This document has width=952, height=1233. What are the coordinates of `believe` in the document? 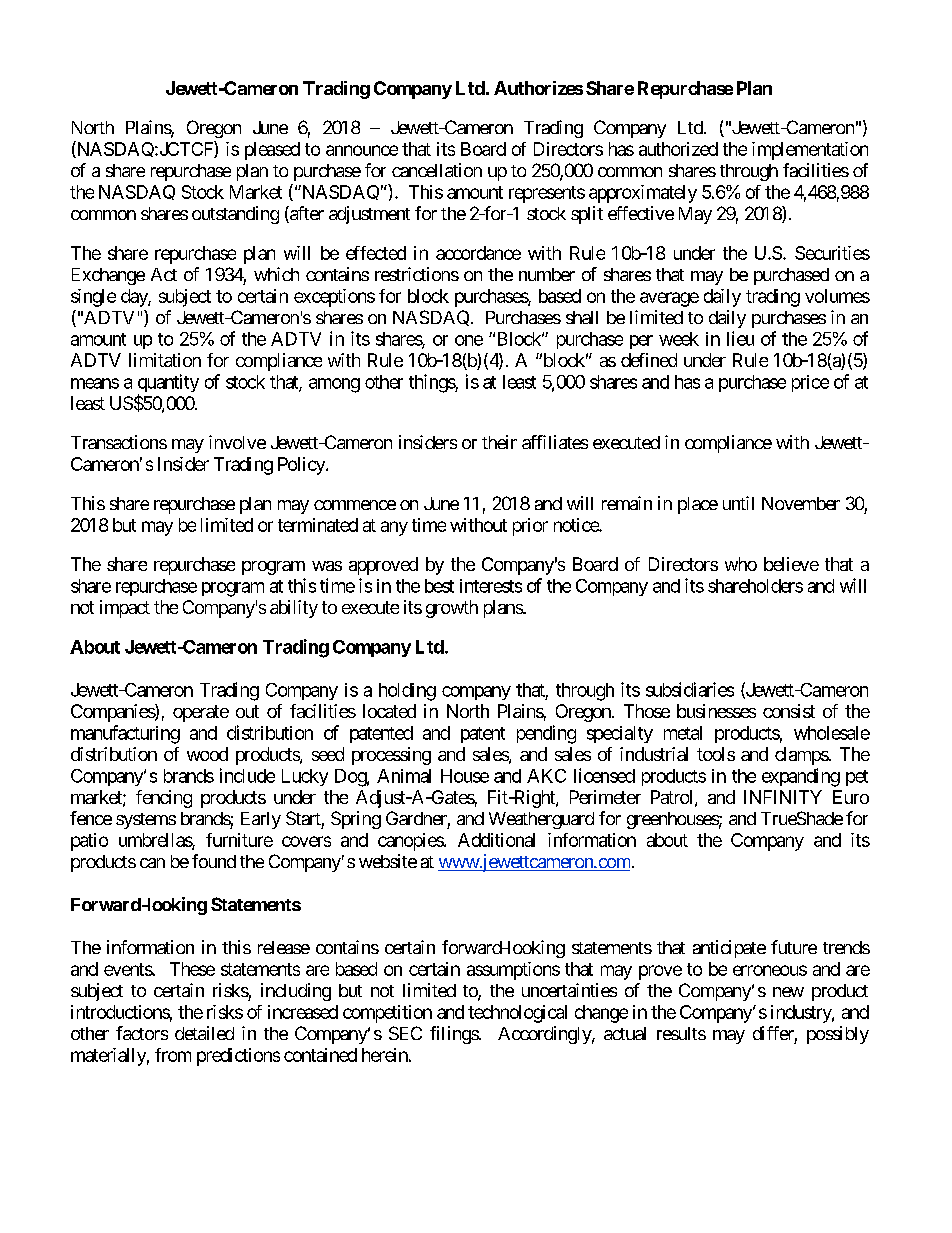 It's located at (791, 564).
